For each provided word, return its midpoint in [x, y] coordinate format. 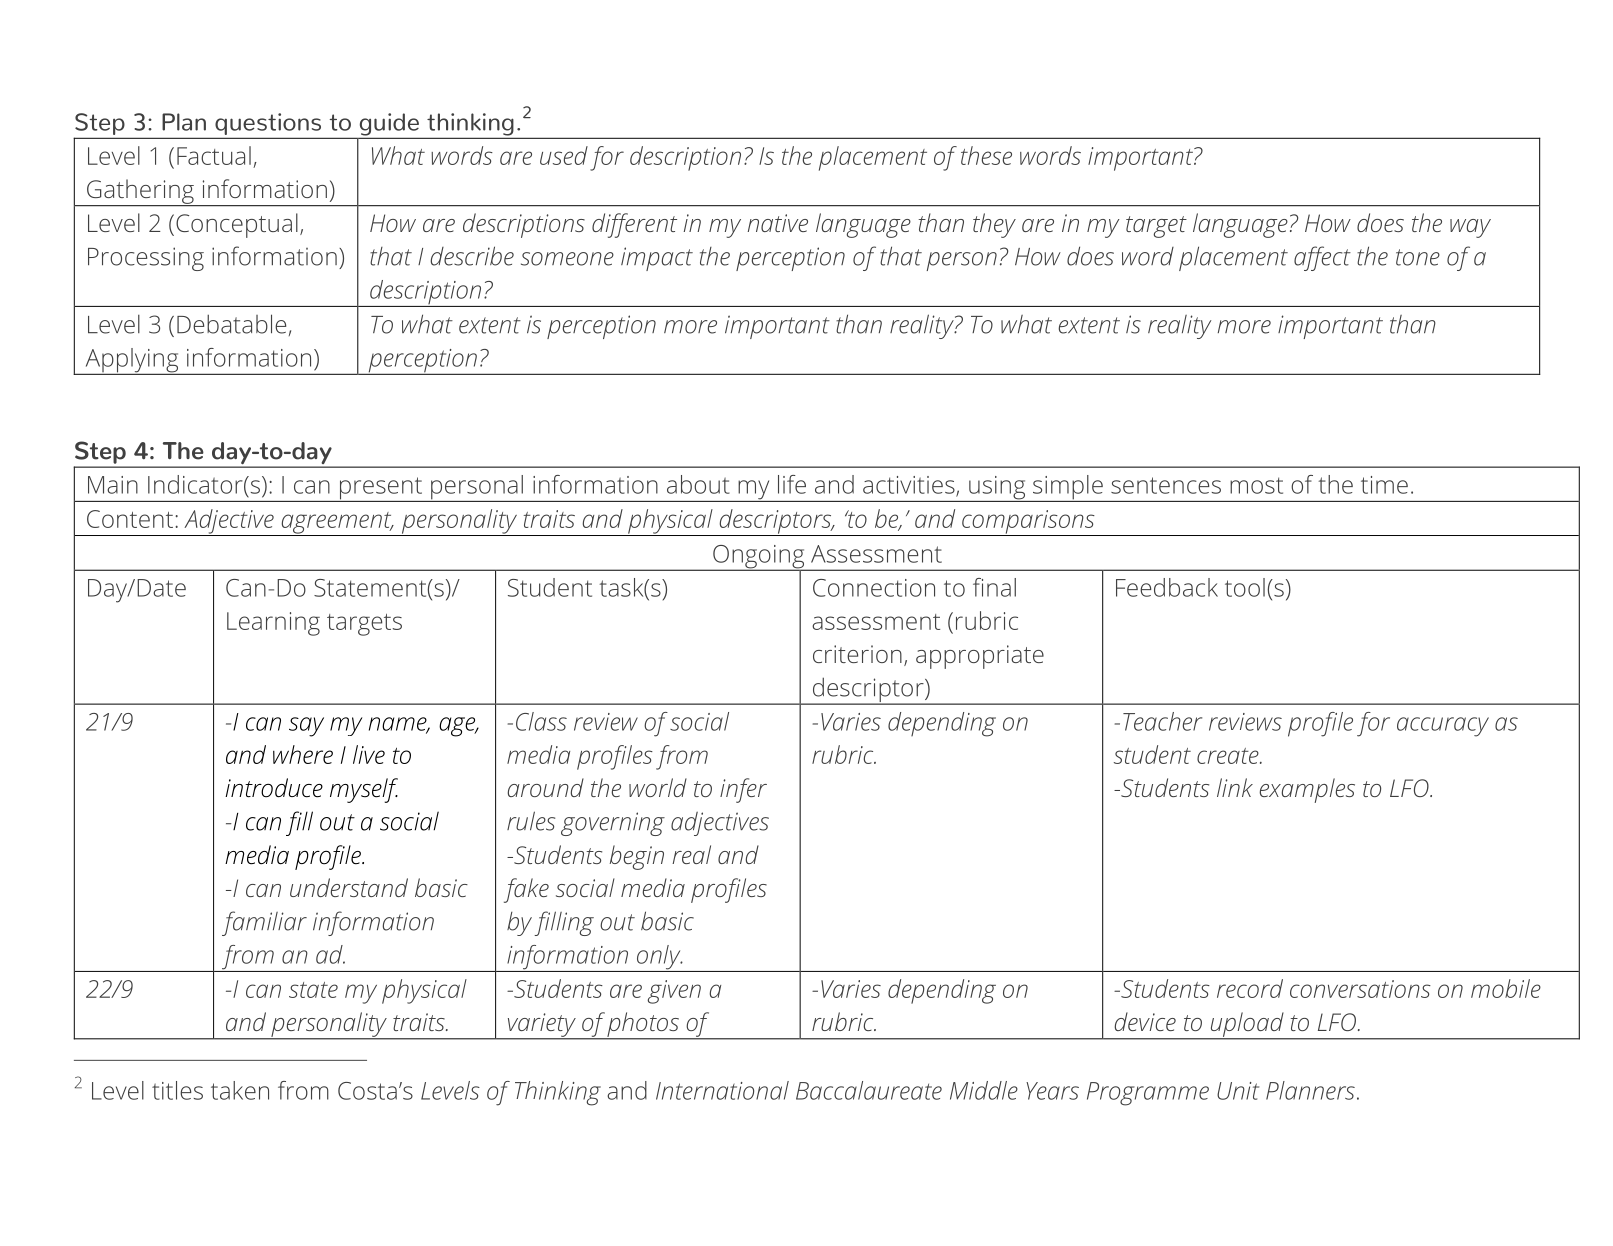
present [380, 489]
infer [743, 790]
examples [1307, 790]
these [986, 155]
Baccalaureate [869, 1090]
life [792, 484]
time [1384, 485]
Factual [214, 155]
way [1470, 228]
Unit [1238, 1091]
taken [240, 1090]
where [303, 754]
